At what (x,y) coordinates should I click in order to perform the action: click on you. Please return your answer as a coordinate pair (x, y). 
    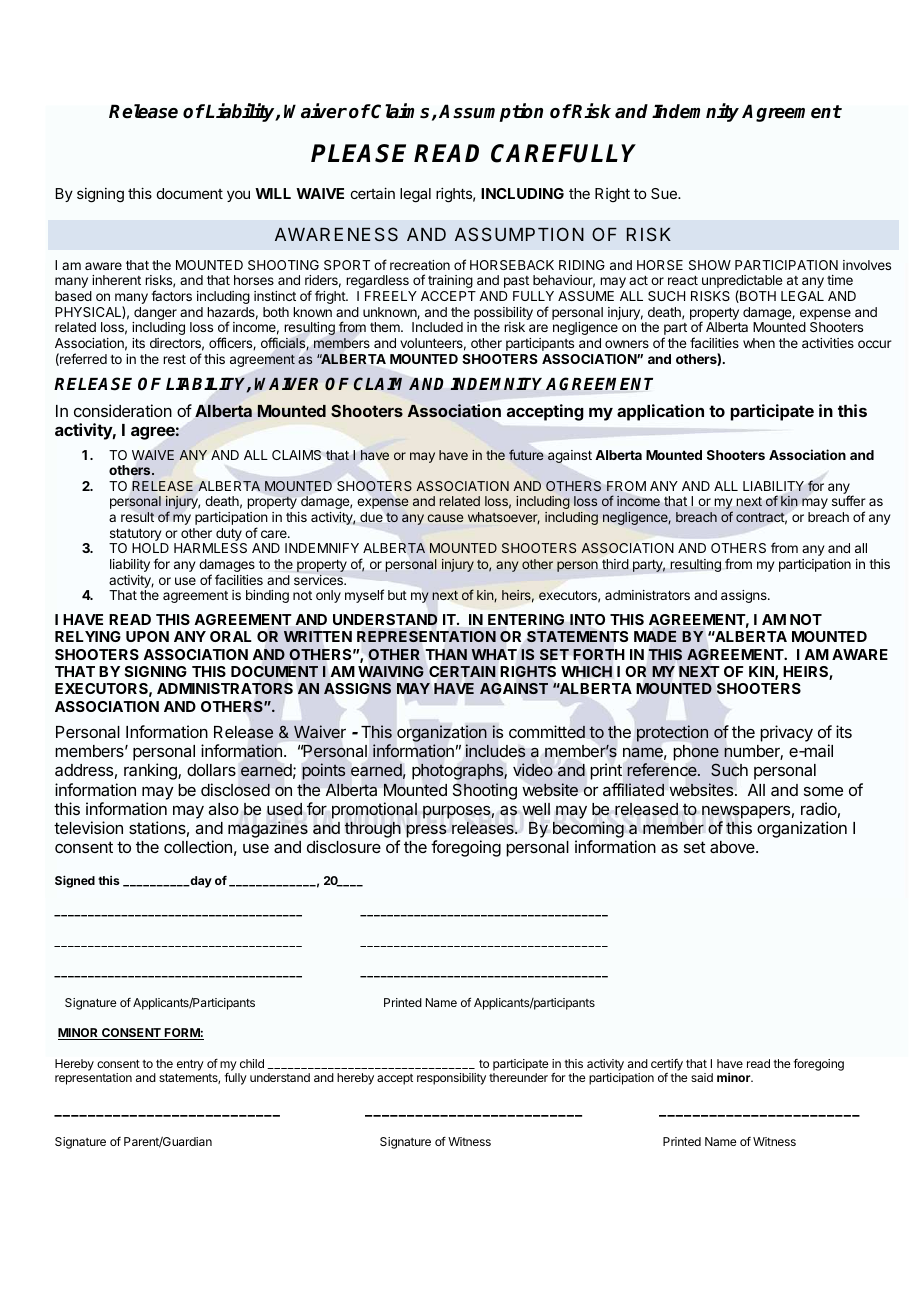
    Looking at the image, I should click on (238, 196).
